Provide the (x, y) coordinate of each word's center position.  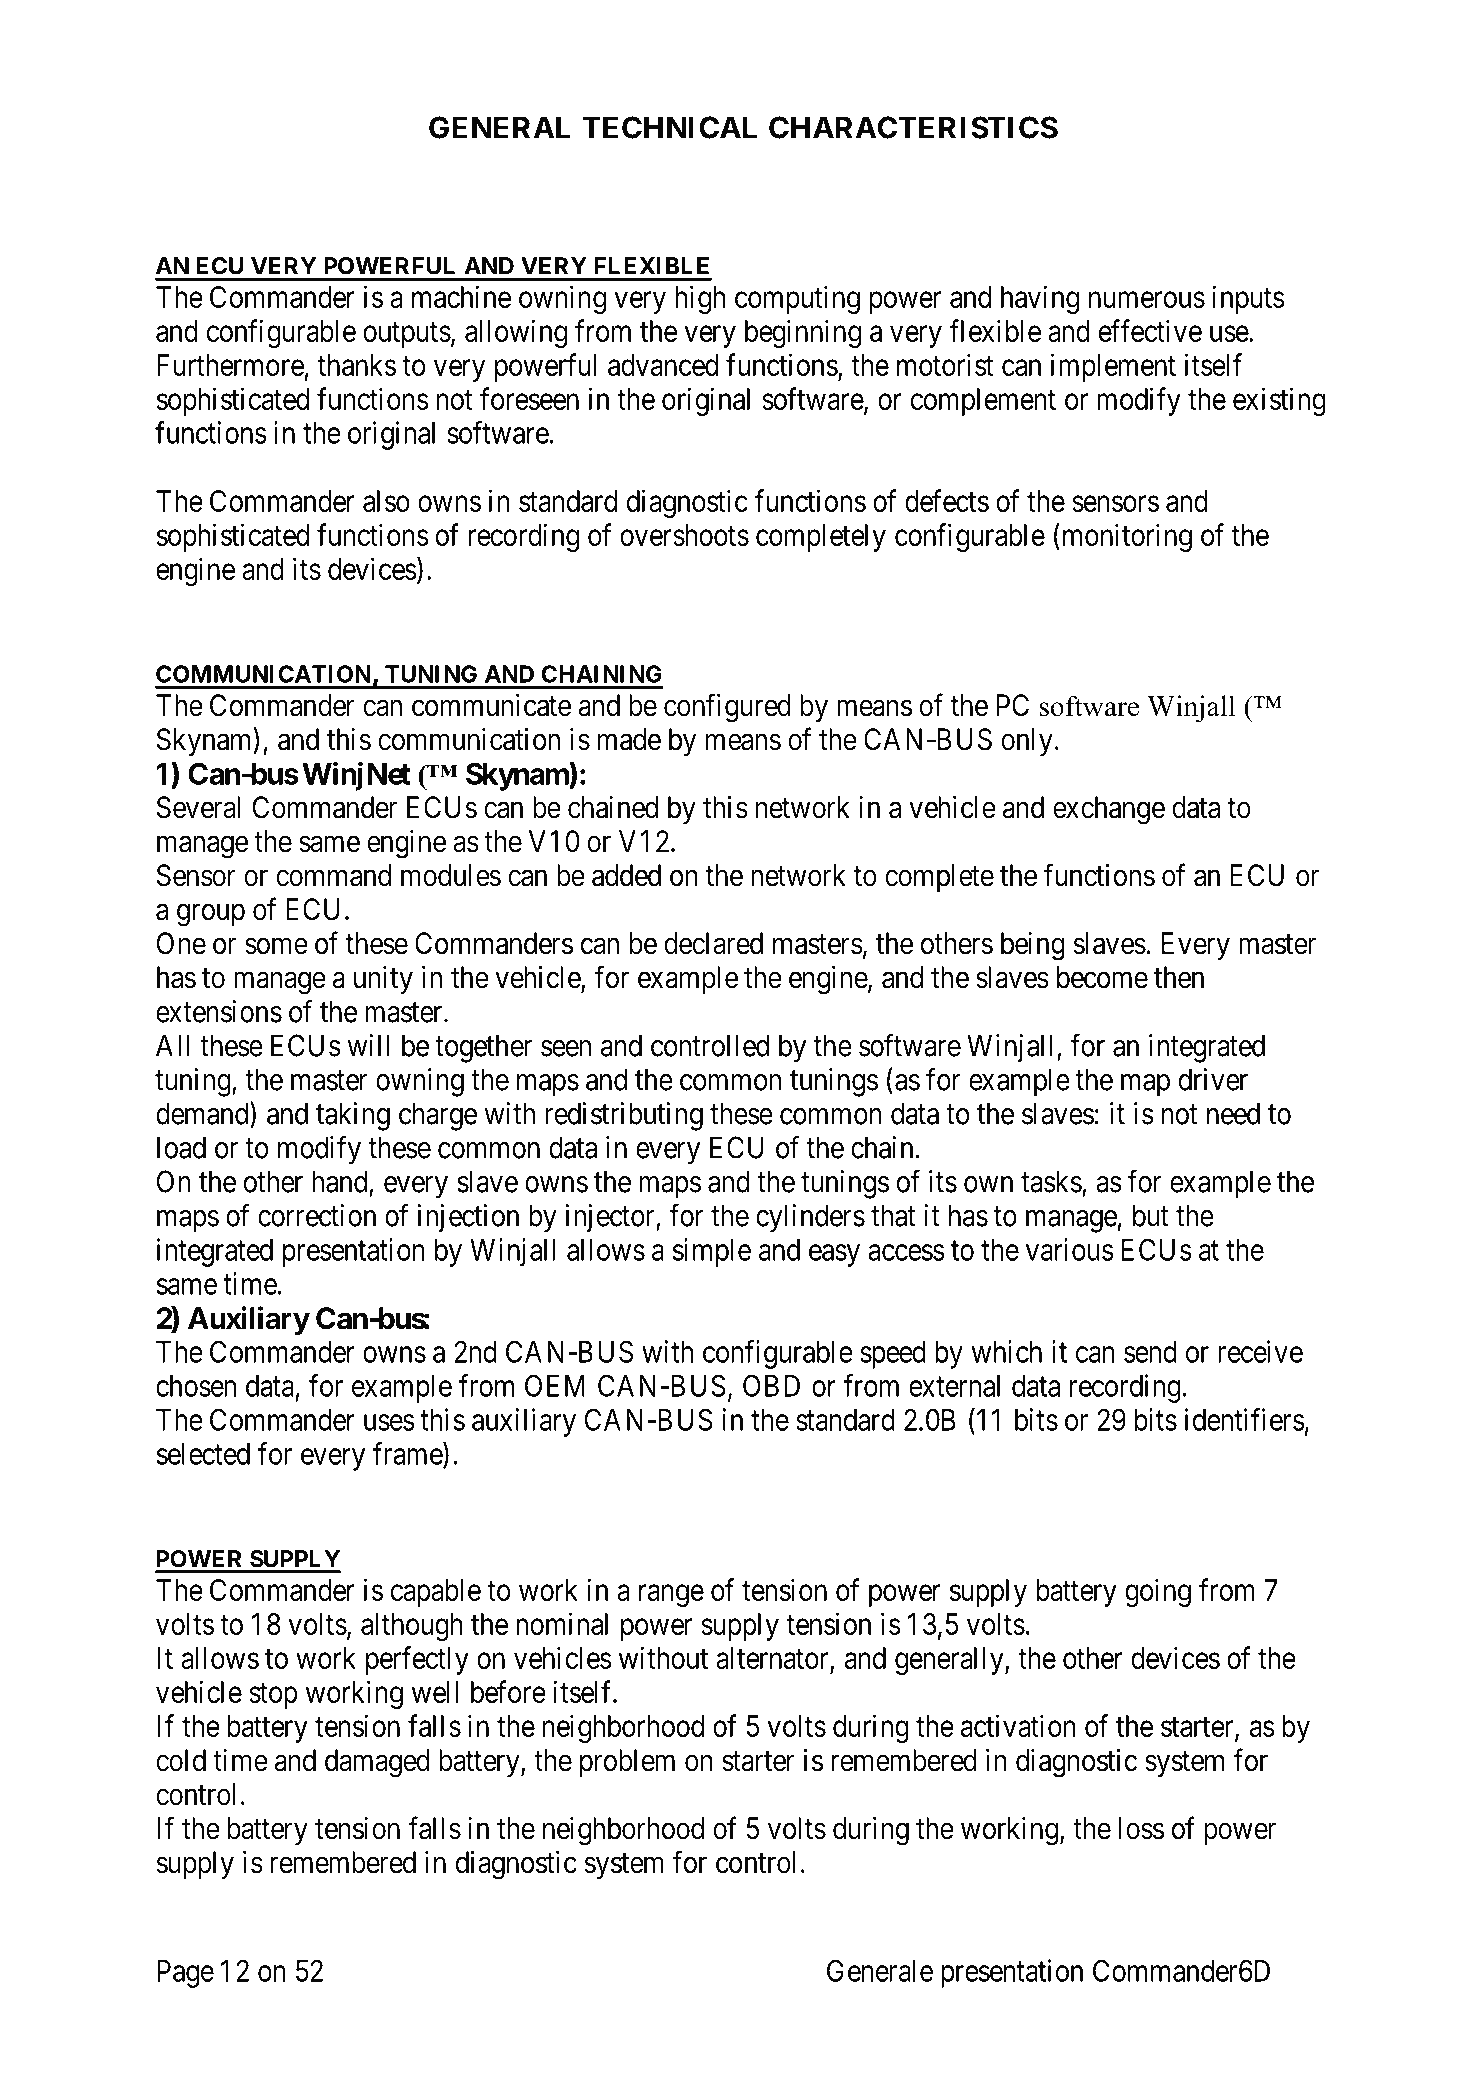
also (386, 501)
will (368, 1045)
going (1158, 1592)
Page (185, 1974)
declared (713, 943)
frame (408, 1454)
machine (461, 296)
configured (727, 708)
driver (1213, 1079)
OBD (771, 1385)
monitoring (1125, 537)
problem (627, 1763)
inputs (1248, 299)
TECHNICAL (669, 127)
